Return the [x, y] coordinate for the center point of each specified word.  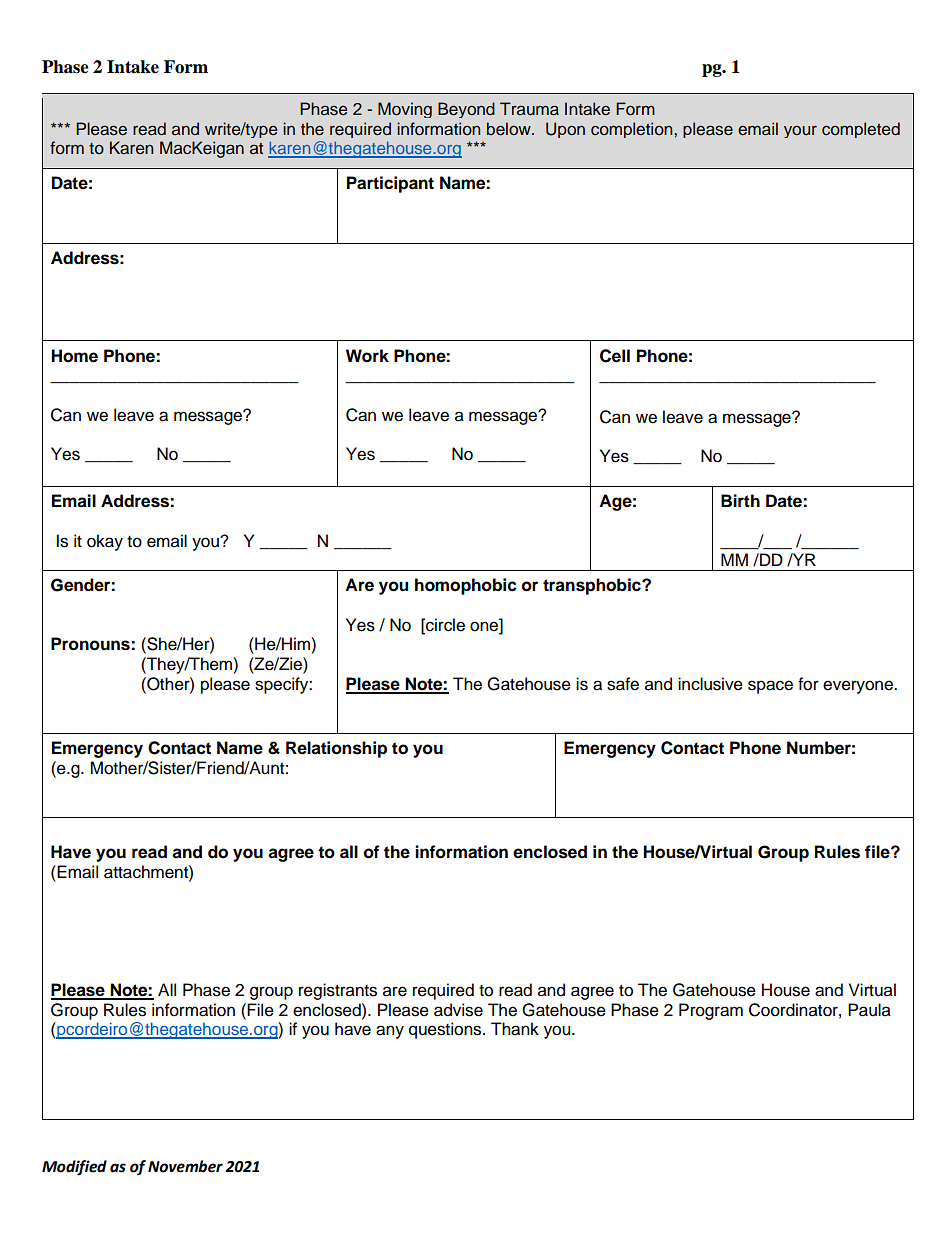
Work [367, 356]
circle [444, 625]
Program [711, 1011]
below [510, 129]
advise [458, 1010]
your [800, 131]
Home [74, 356]
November [185, 1166]
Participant [390, 184]
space [770, 687]
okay [105, 542]
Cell [615, 356]
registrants [338, 991]
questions [446, 1030]
